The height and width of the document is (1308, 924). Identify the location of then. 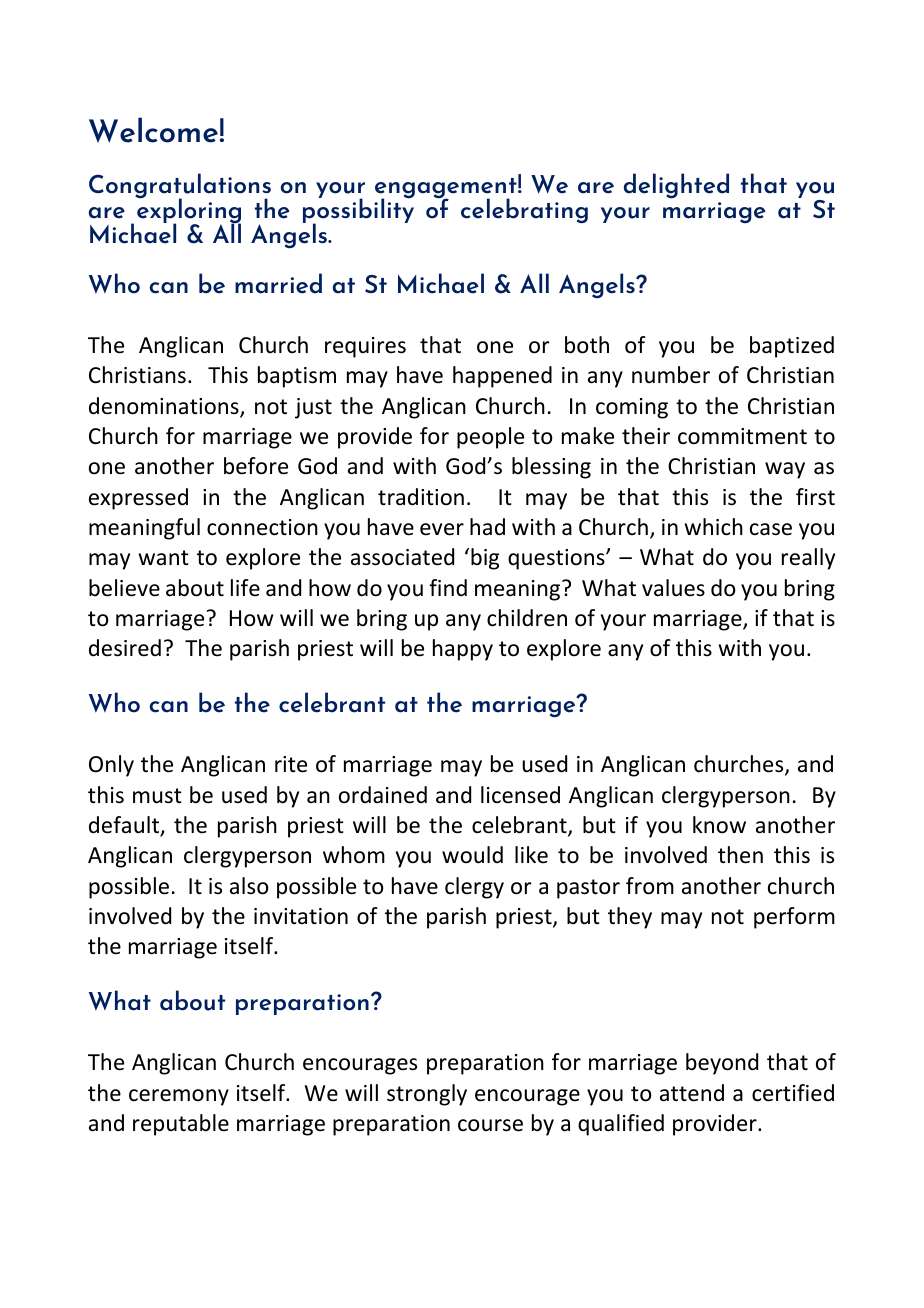
(740, 855).
